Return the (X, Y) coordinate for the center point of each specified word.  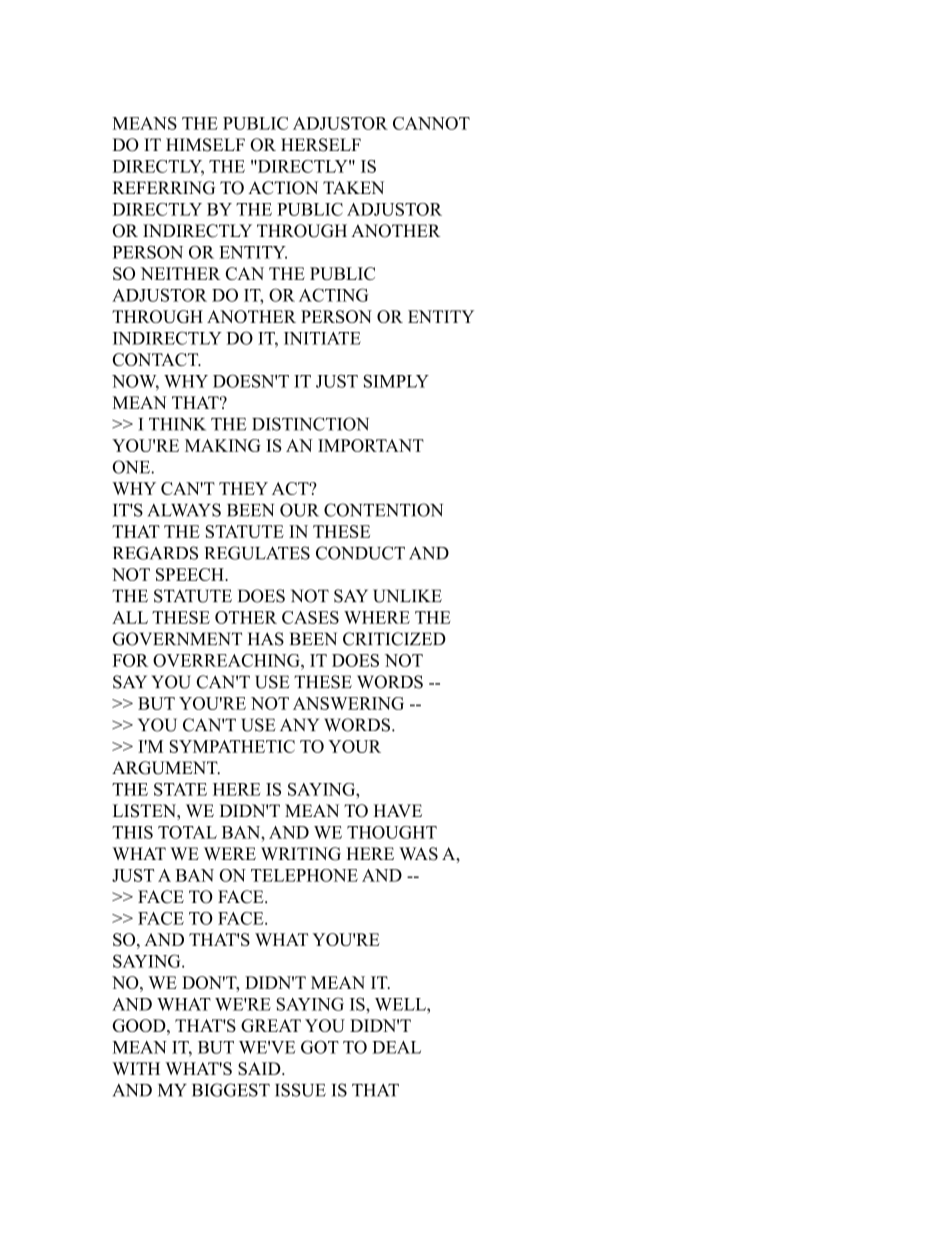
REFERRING (164, 188)
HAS (266, 639)
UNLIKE (407, 596)
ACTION (283, 188)
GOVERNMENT (177, 639)
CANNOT (431, 123)
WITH (136, 1068)
